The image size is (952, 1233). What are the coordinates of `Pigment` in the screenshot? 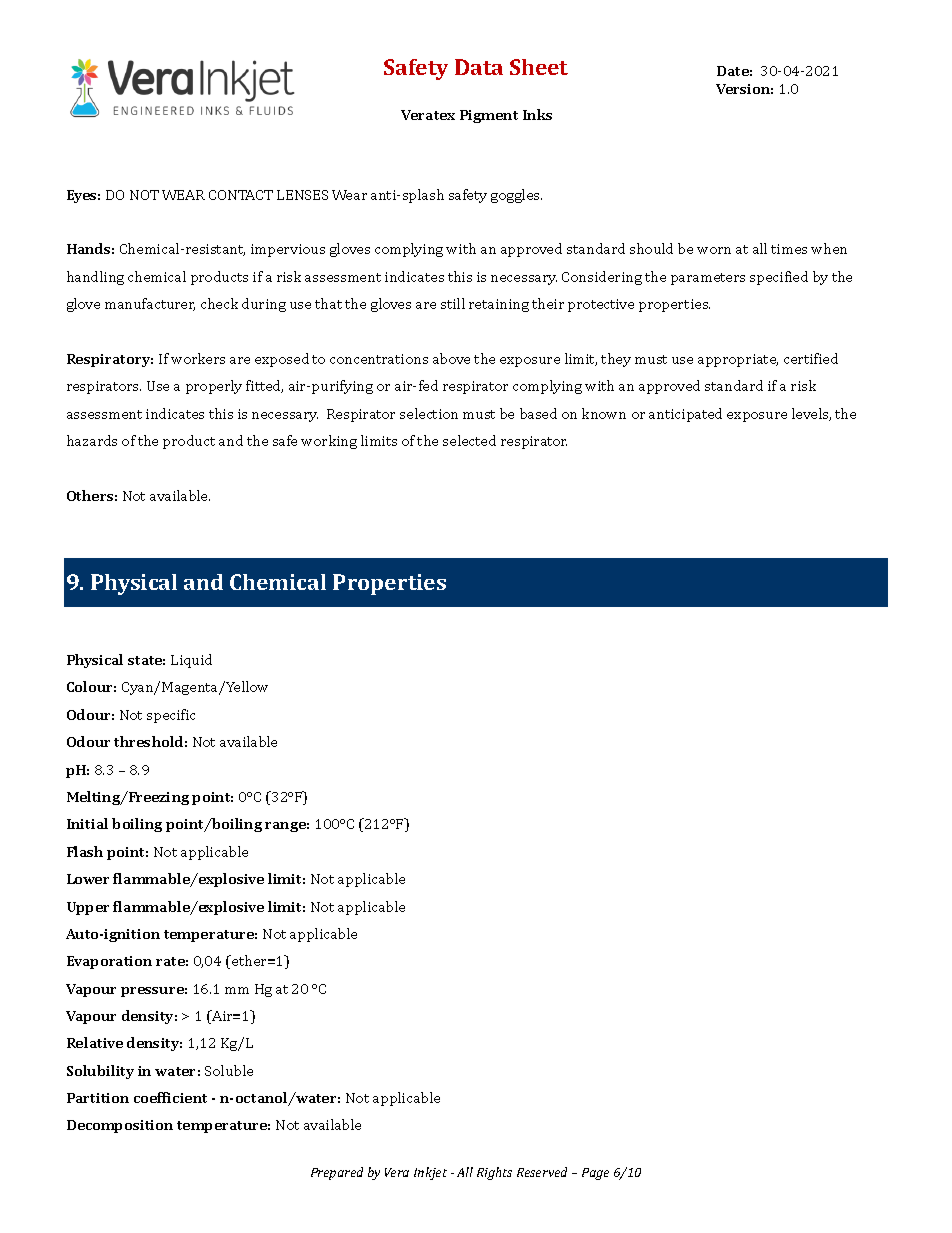 It's located at (489, 116).
